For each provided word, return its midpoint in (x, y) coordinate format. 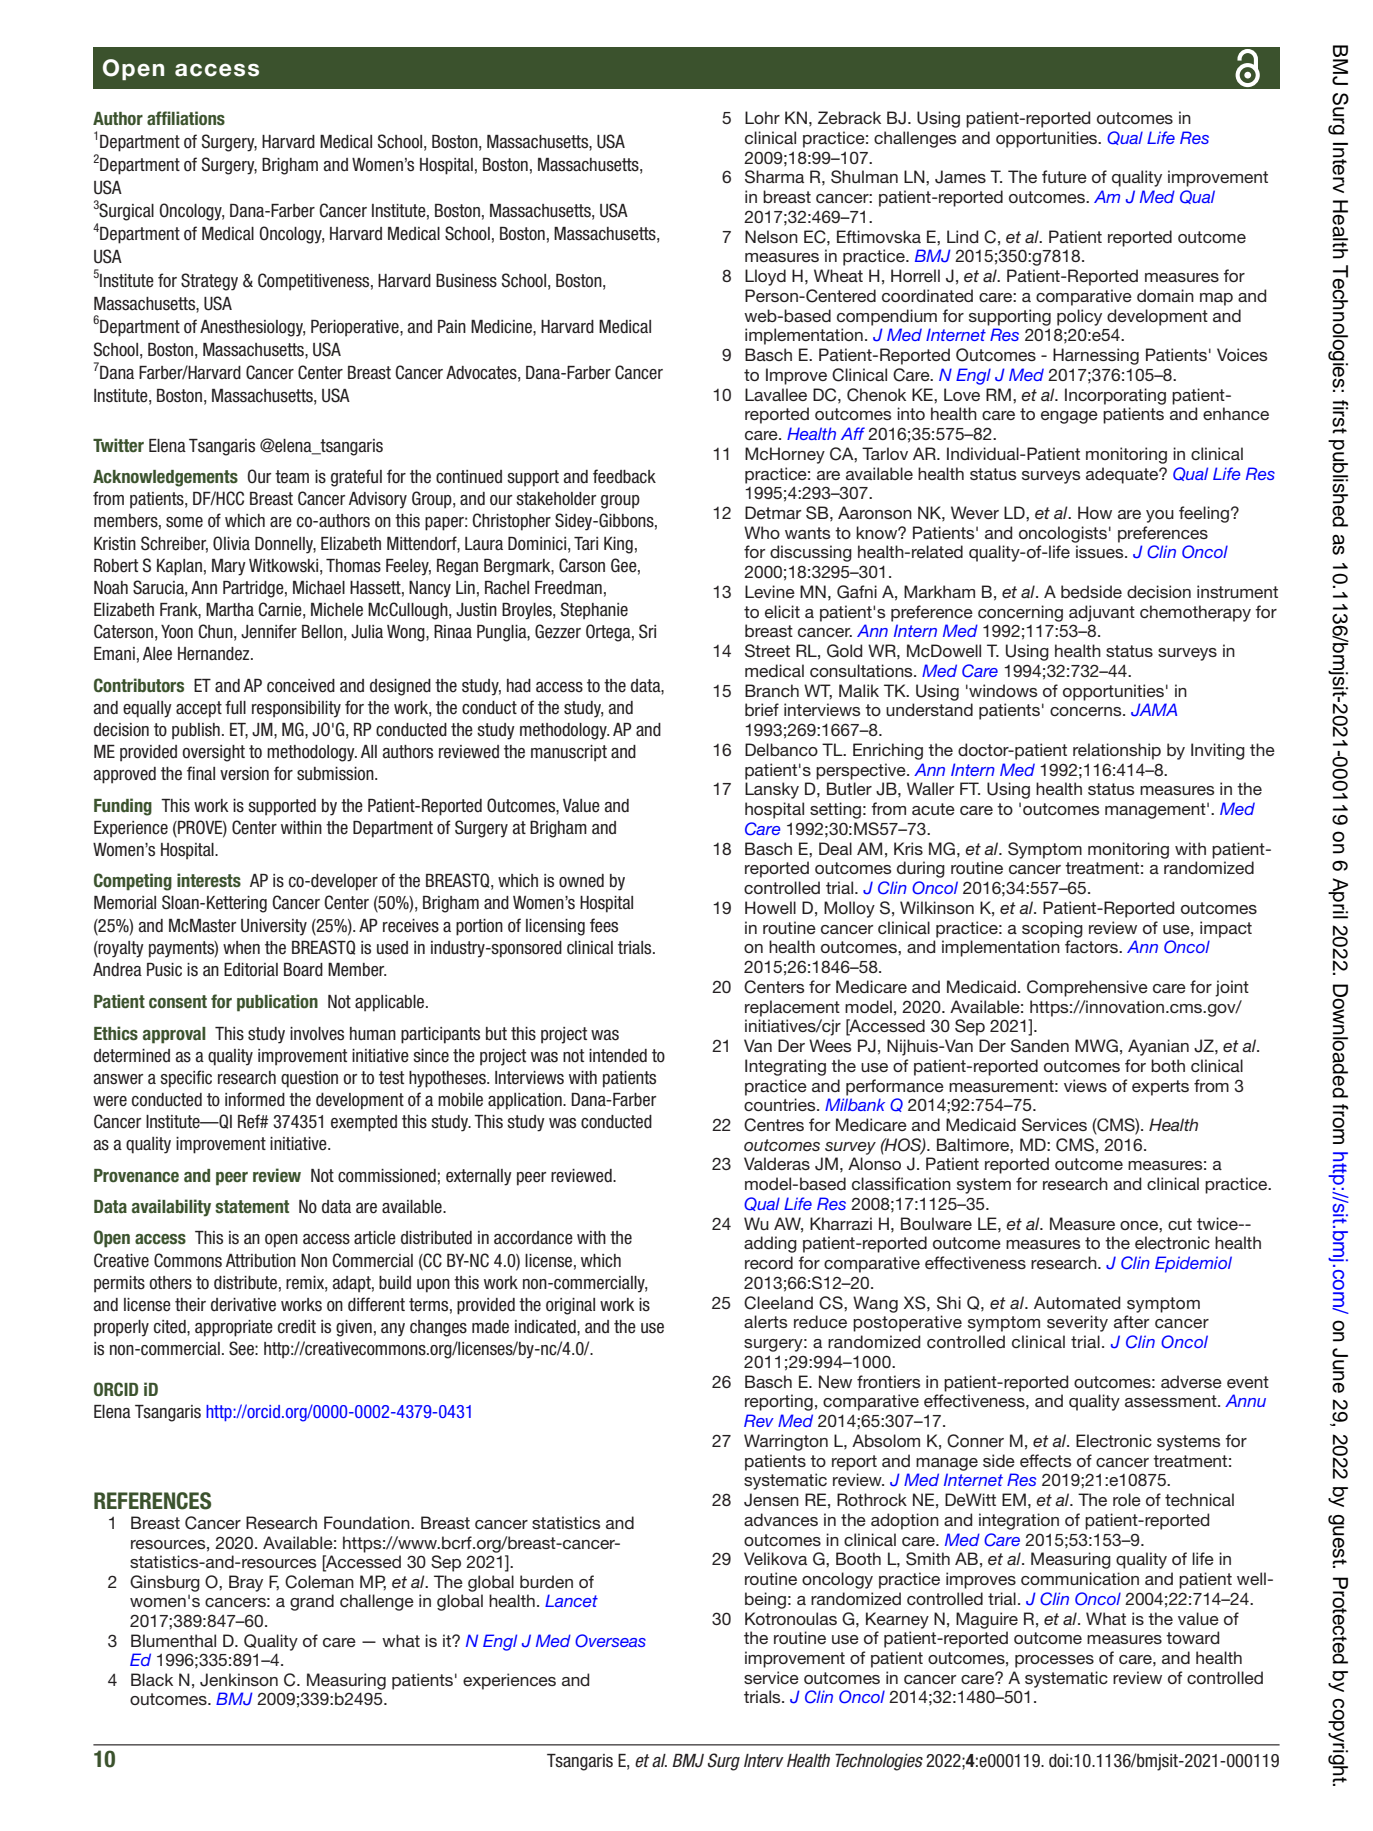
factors (1093, 946)
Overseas (610, 1641)
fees (604, 925)
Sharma (774, 177)
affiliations (186, 118)
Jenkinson (239, 1680)
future (1064, 176)
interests (209, 880)
